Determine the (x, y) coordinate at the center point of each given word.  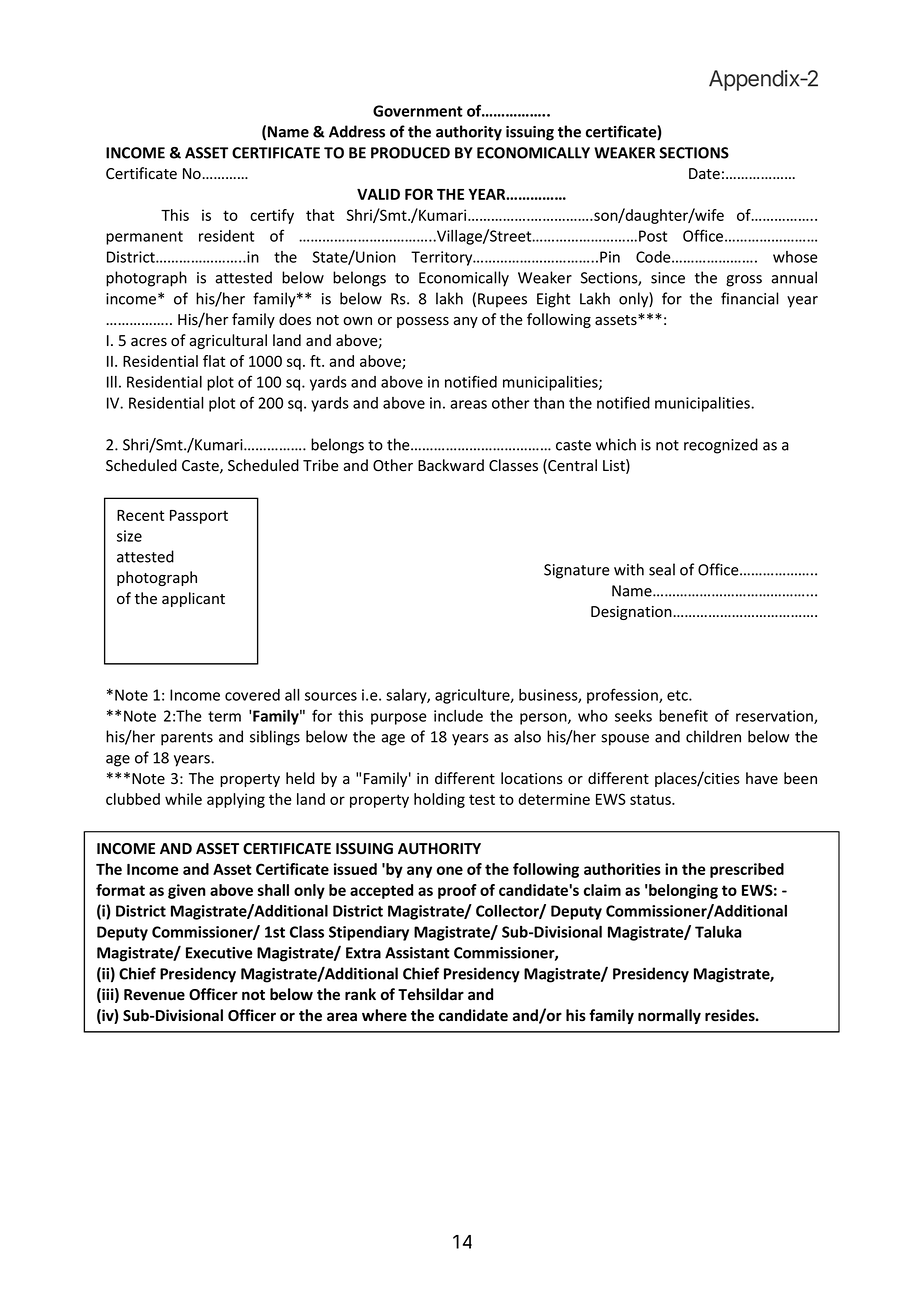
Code (654, 257)
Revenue (154, 995)
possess (423, 322)
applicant (193, 599)
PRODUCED (410, 153)
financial (749, 298)
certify (272, 216)
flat (214, 361)
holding (439, 800)
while (183, 799)
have (762, 778)
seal (662, 569)
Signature (577, 571)
